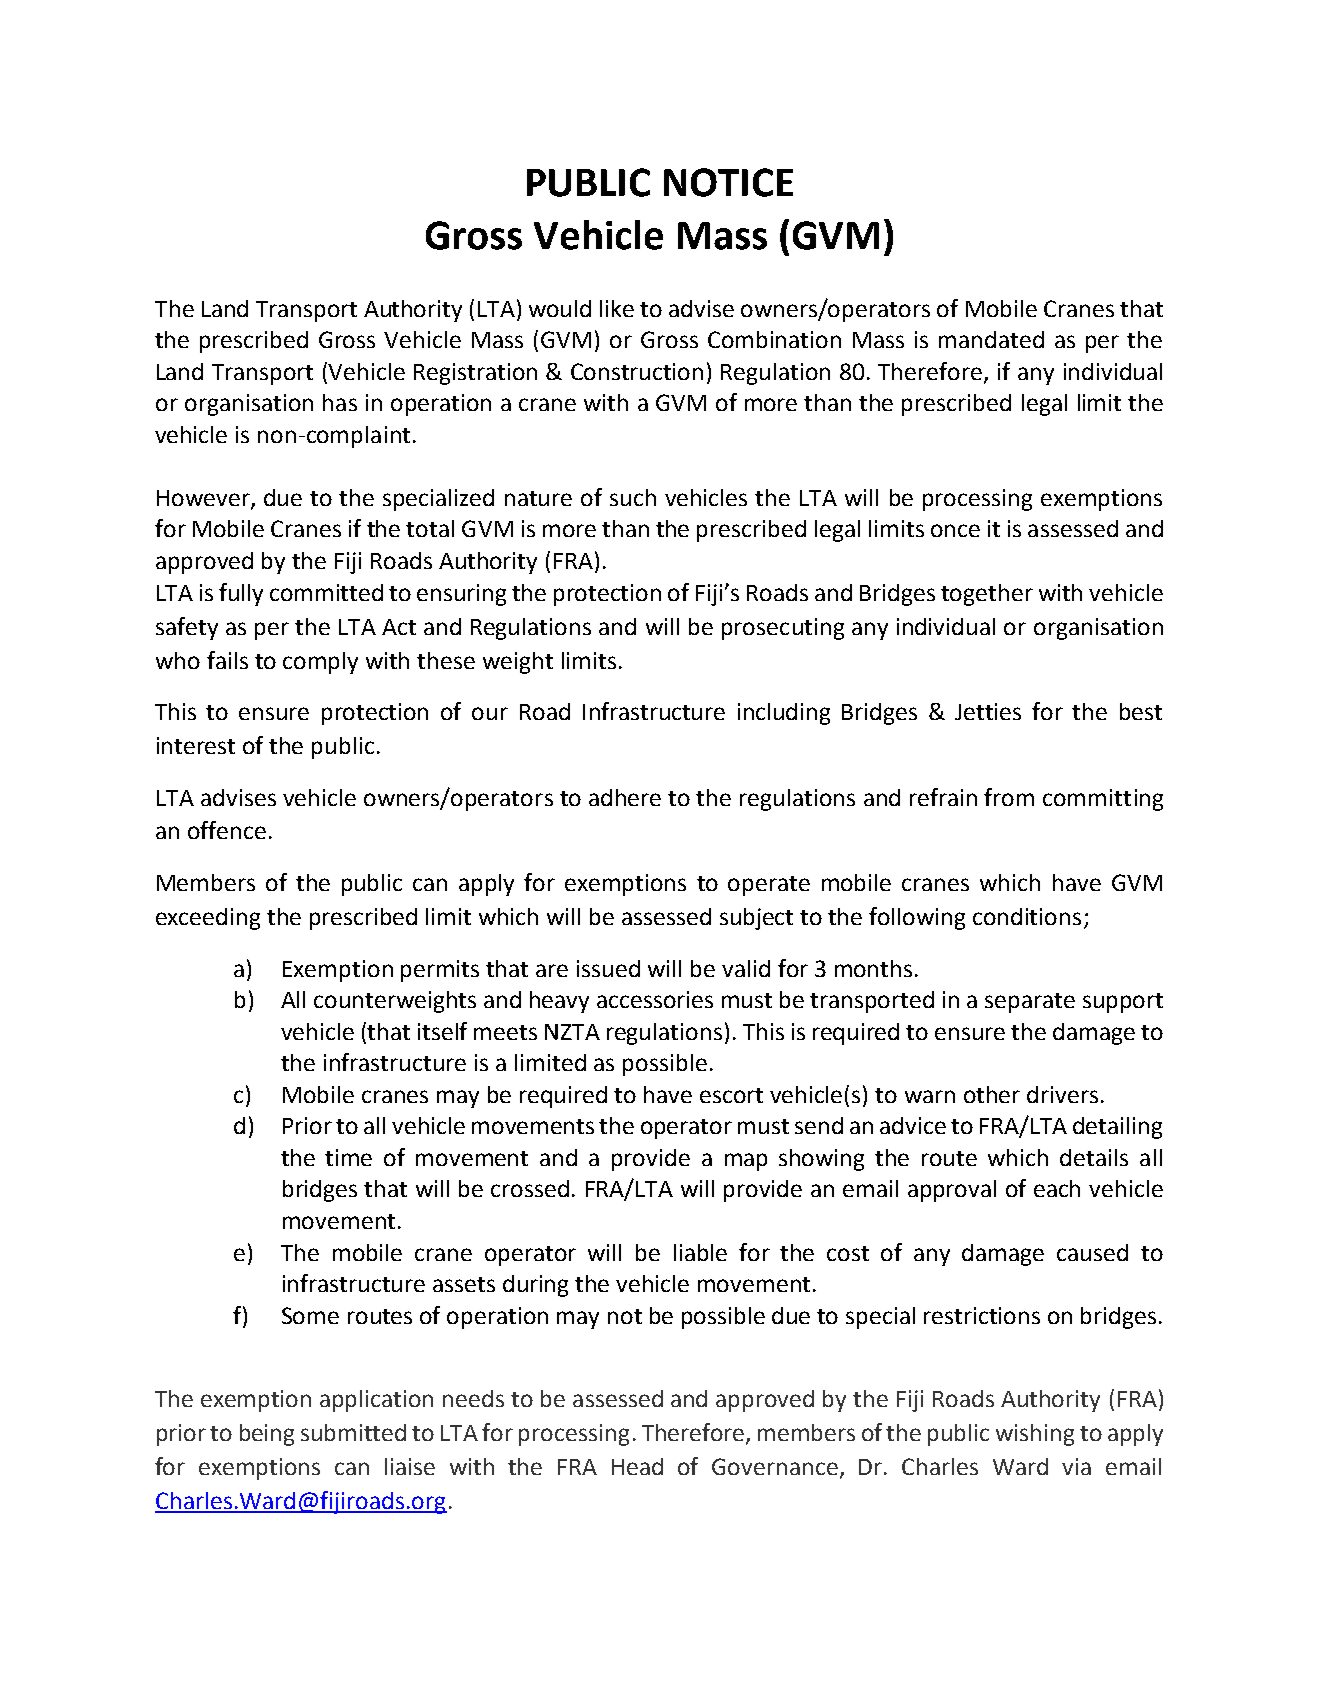 The height and width of the page is (1707, 1319). I want to click on mandated, so click(991, 339).
